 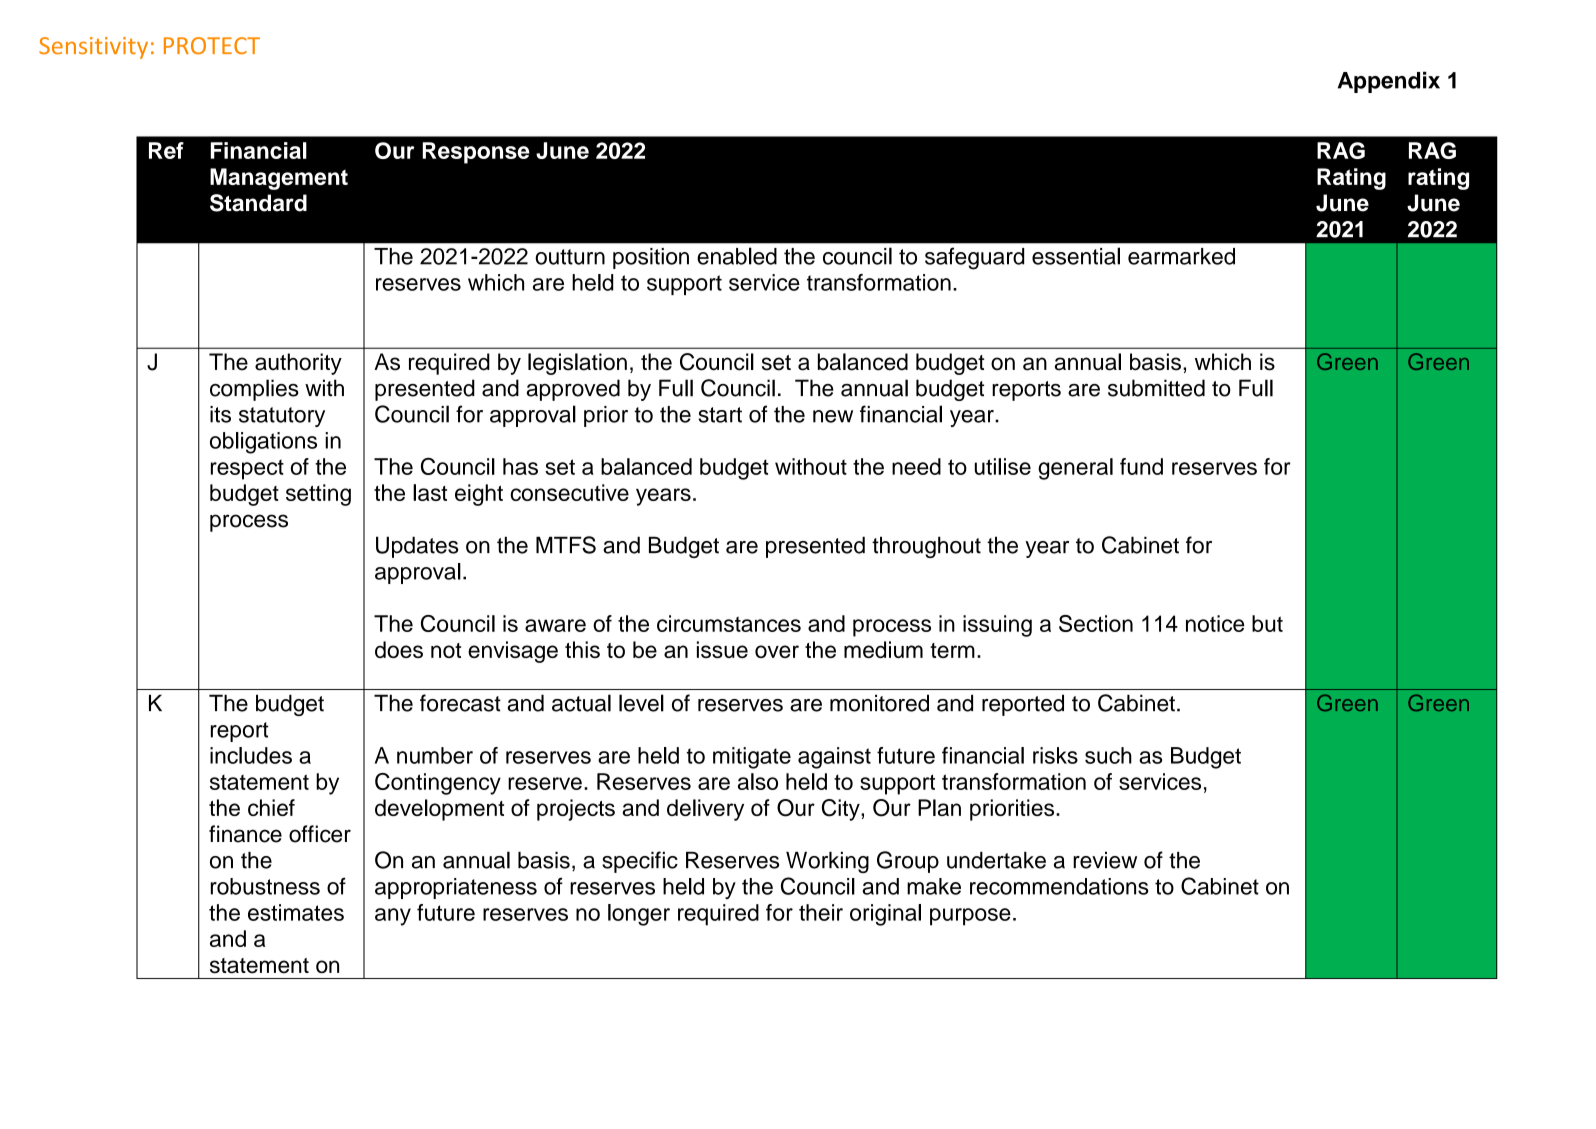 What do you see at coordinates (1105, 860) in the image?
I see `review` at bounding box center [1105, 860].
